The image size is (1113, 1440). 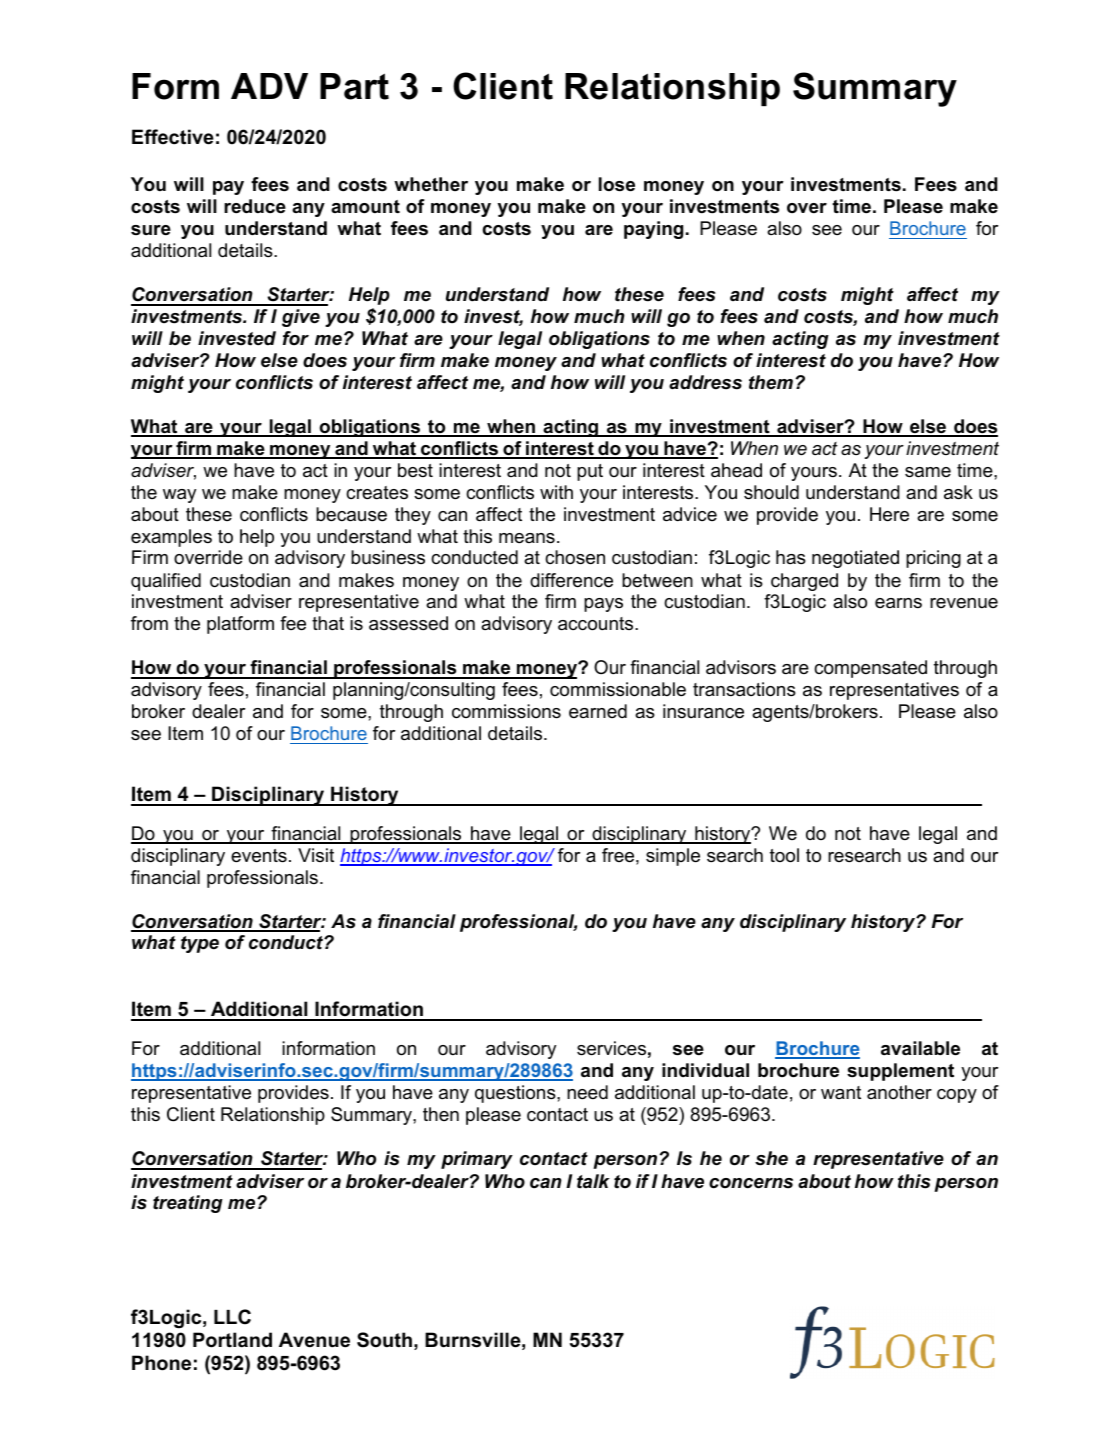 I want to click on need, so click(x=587, y=1092).
